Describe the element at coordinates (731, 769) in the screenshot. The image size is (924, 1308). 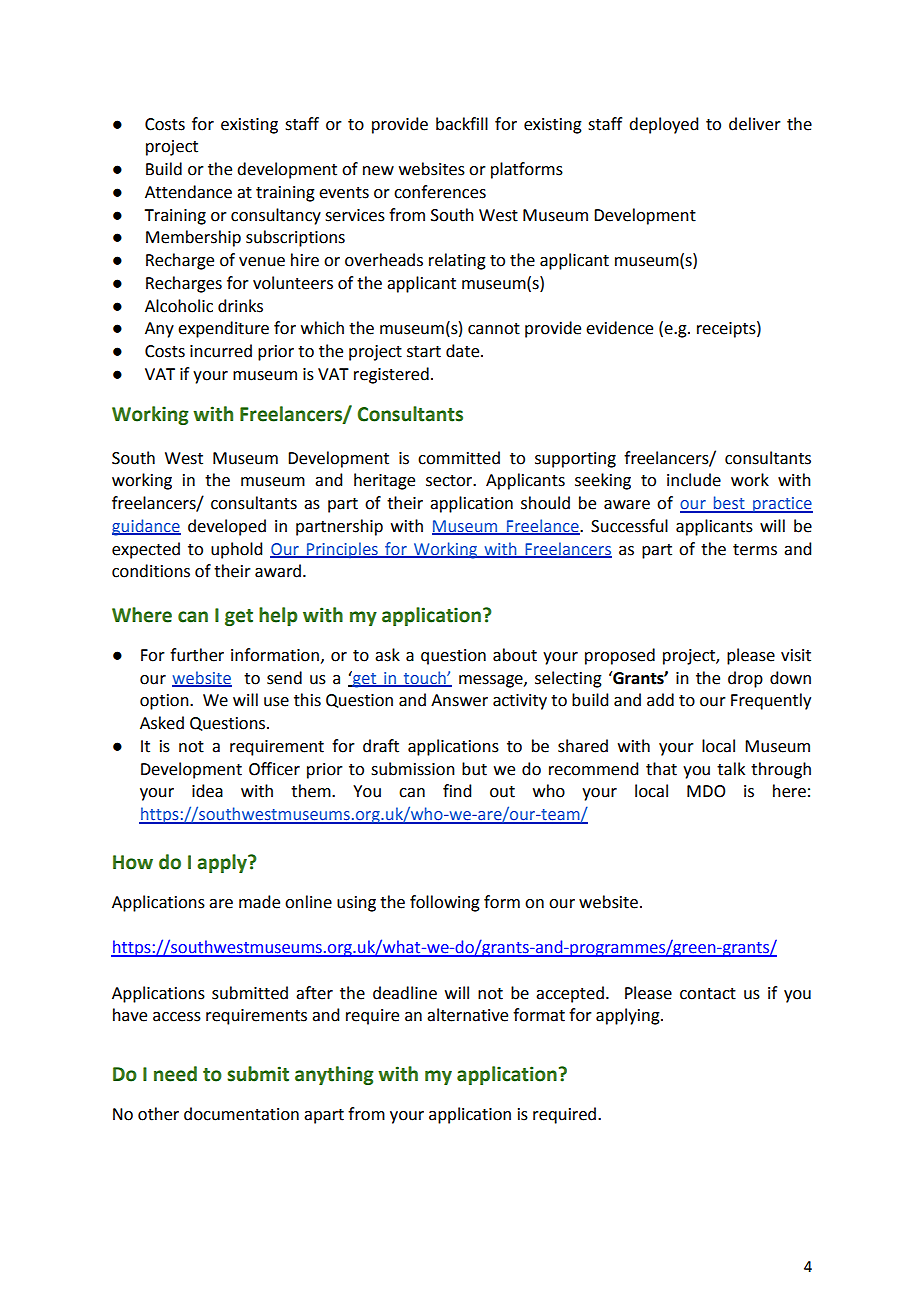
I see `talk` at that location.
